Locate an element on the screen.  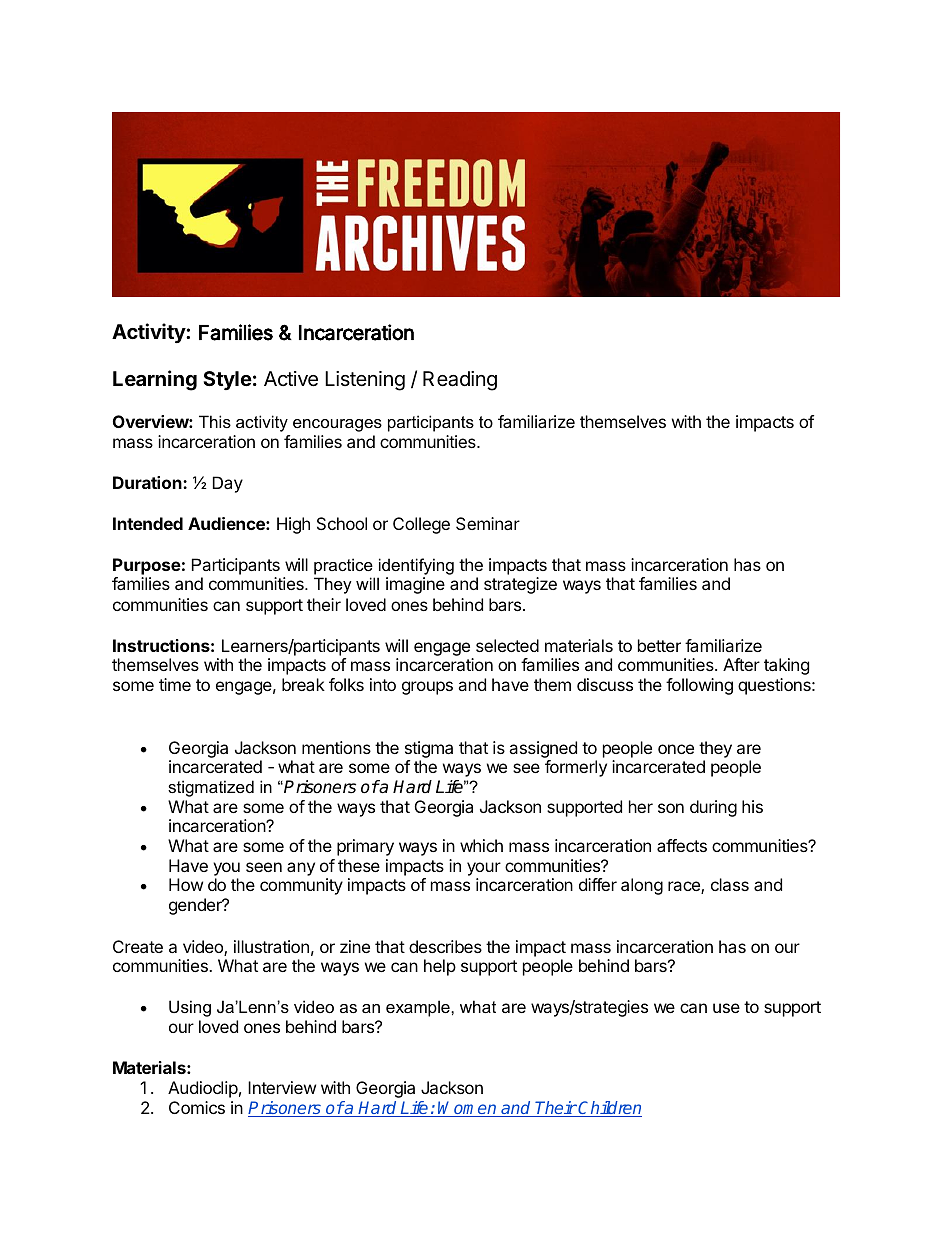
once is located at coordinates (676, 749).
